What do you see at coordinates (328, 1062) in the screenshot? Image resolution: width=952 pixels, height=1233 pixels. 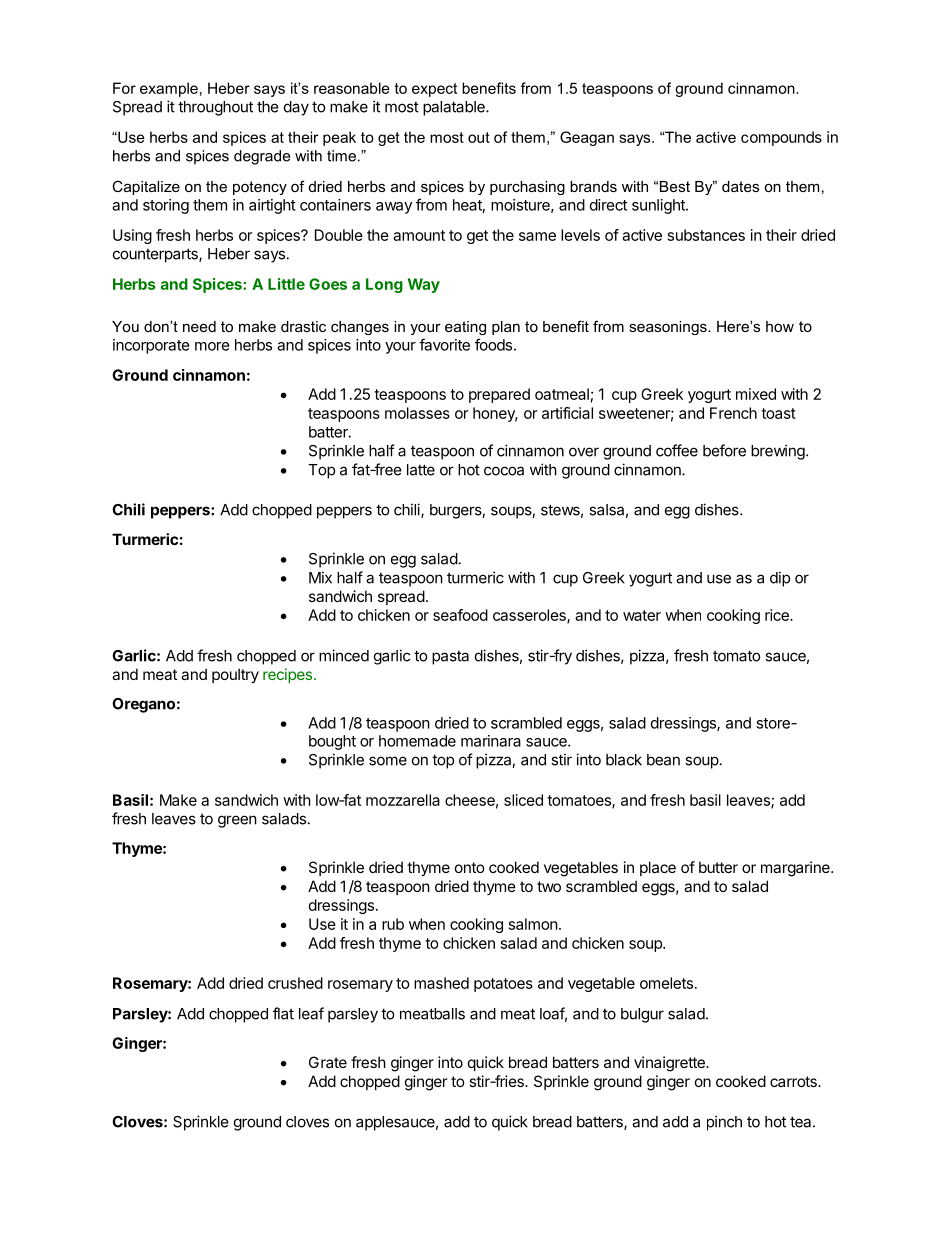 I see `Grate` at bounding box center [328, 1062].
